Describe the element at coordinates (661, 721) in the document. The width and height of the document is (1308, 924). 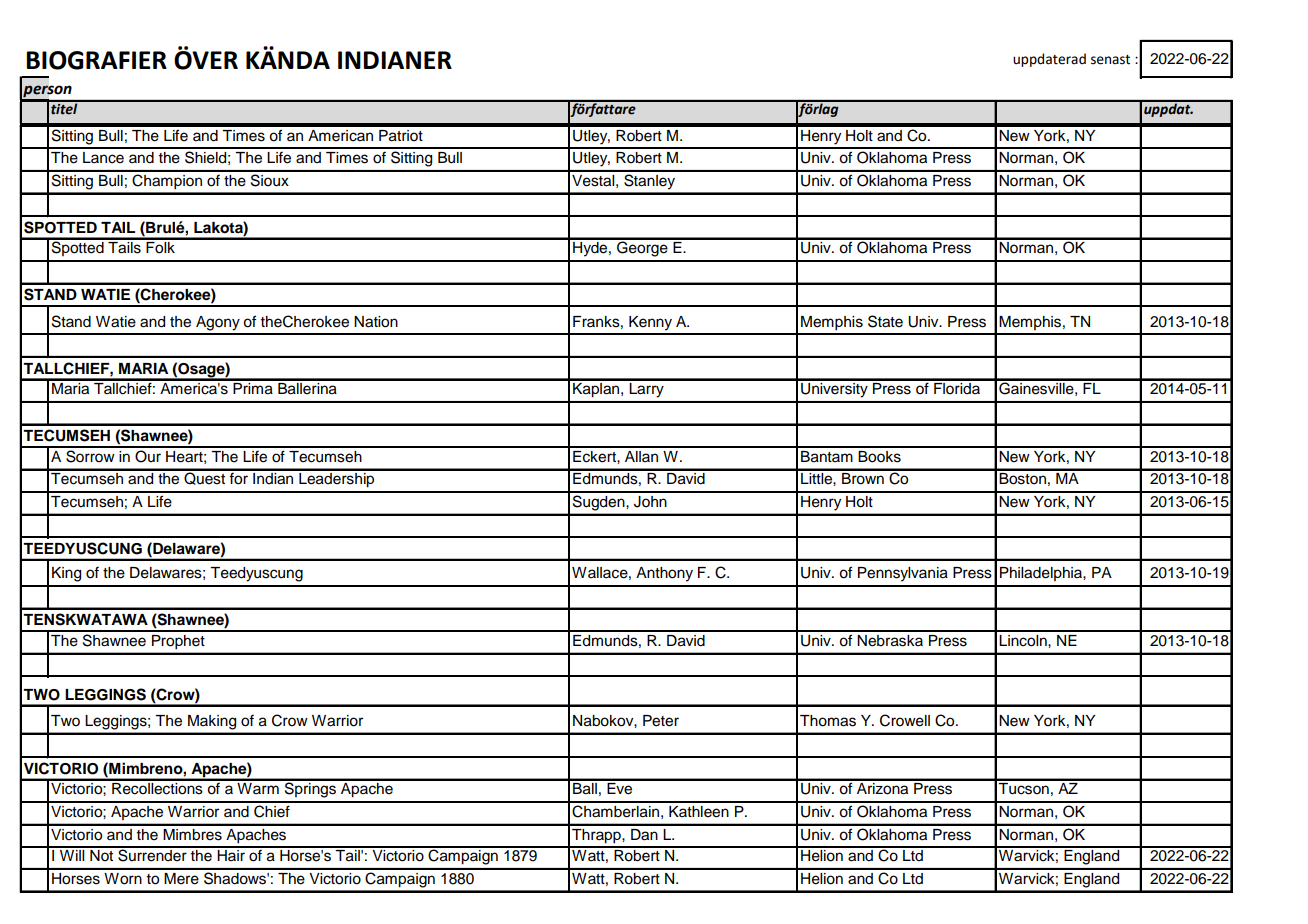
I see `Peter` at that location.
